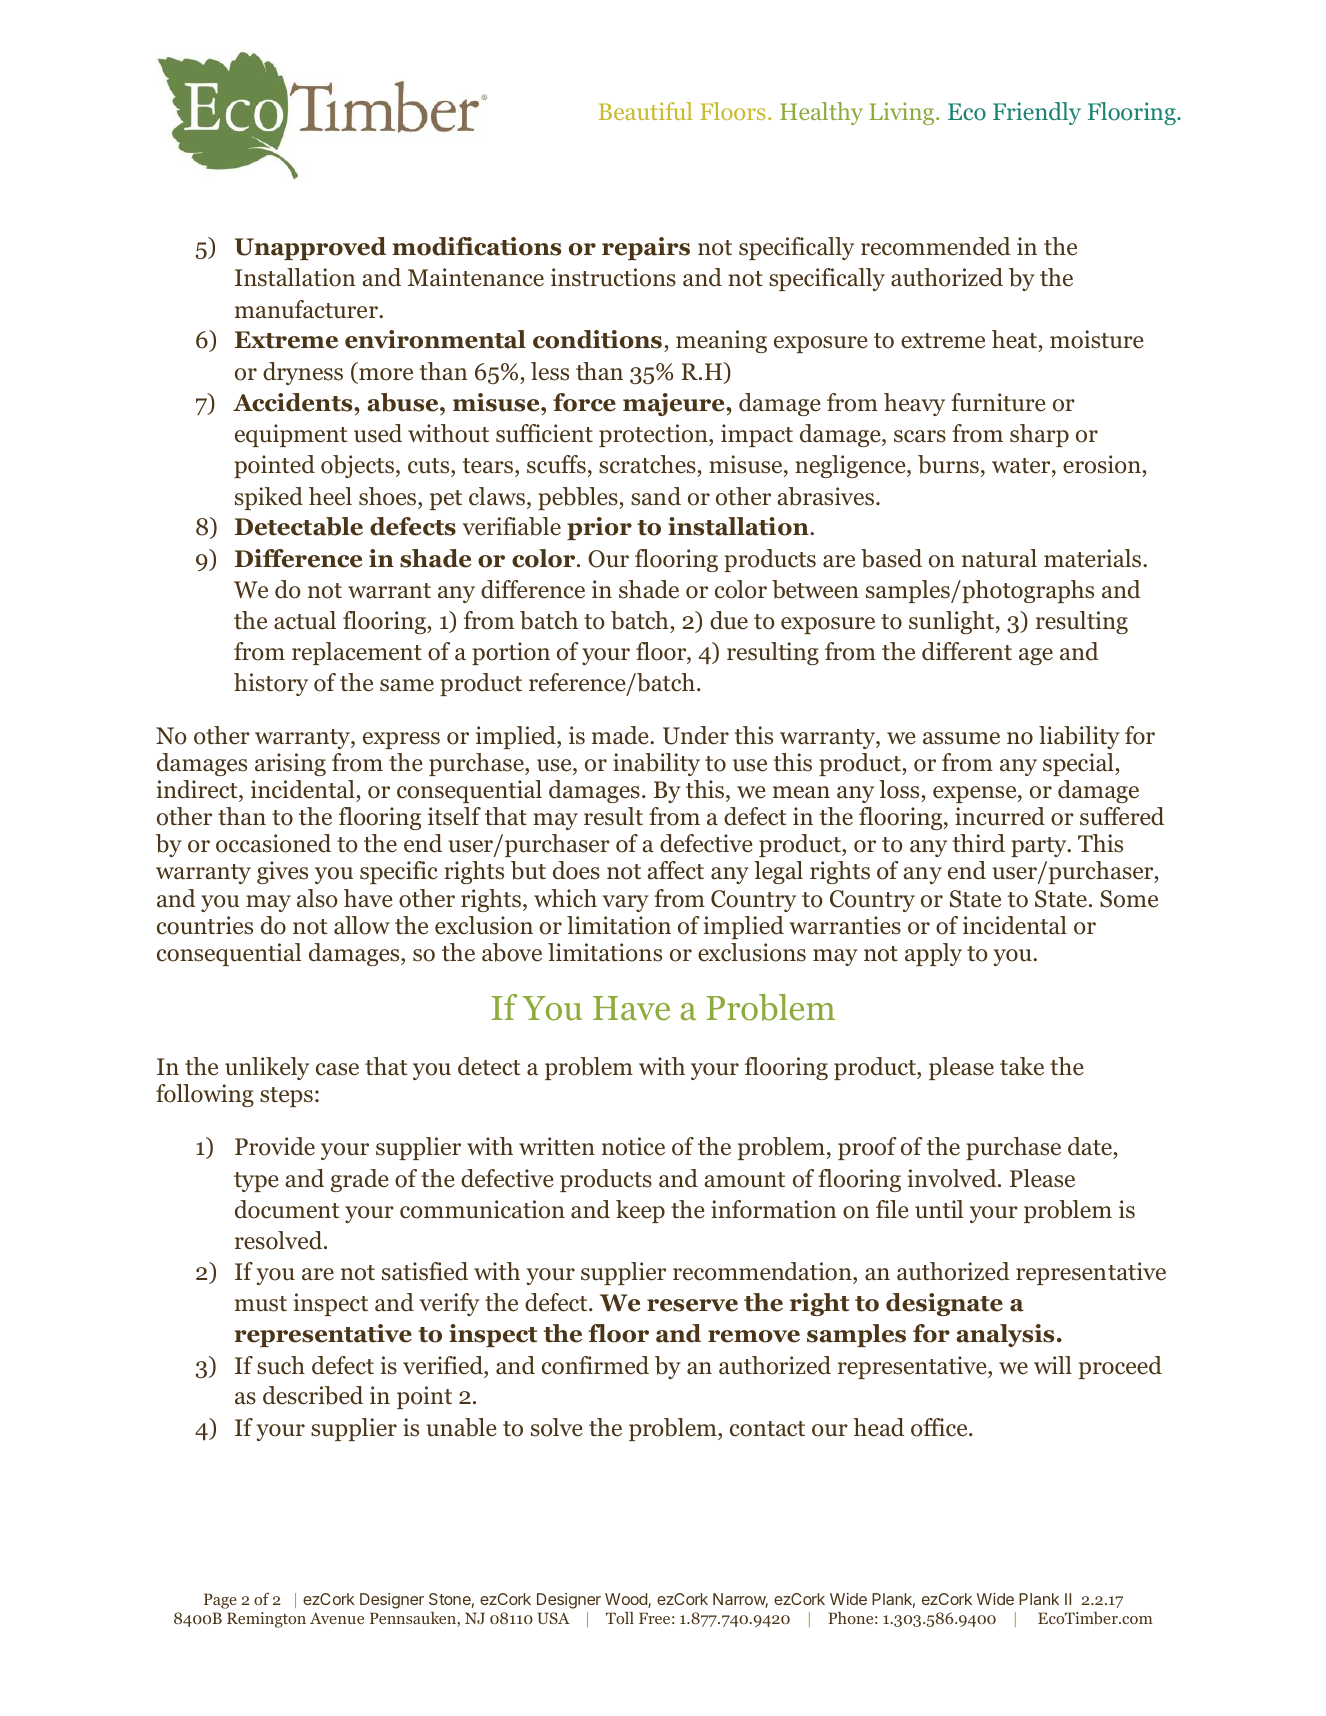  What do you see at coordinates (330, 496) in the page?
I see `heel` at bounding box center [330, 496].
